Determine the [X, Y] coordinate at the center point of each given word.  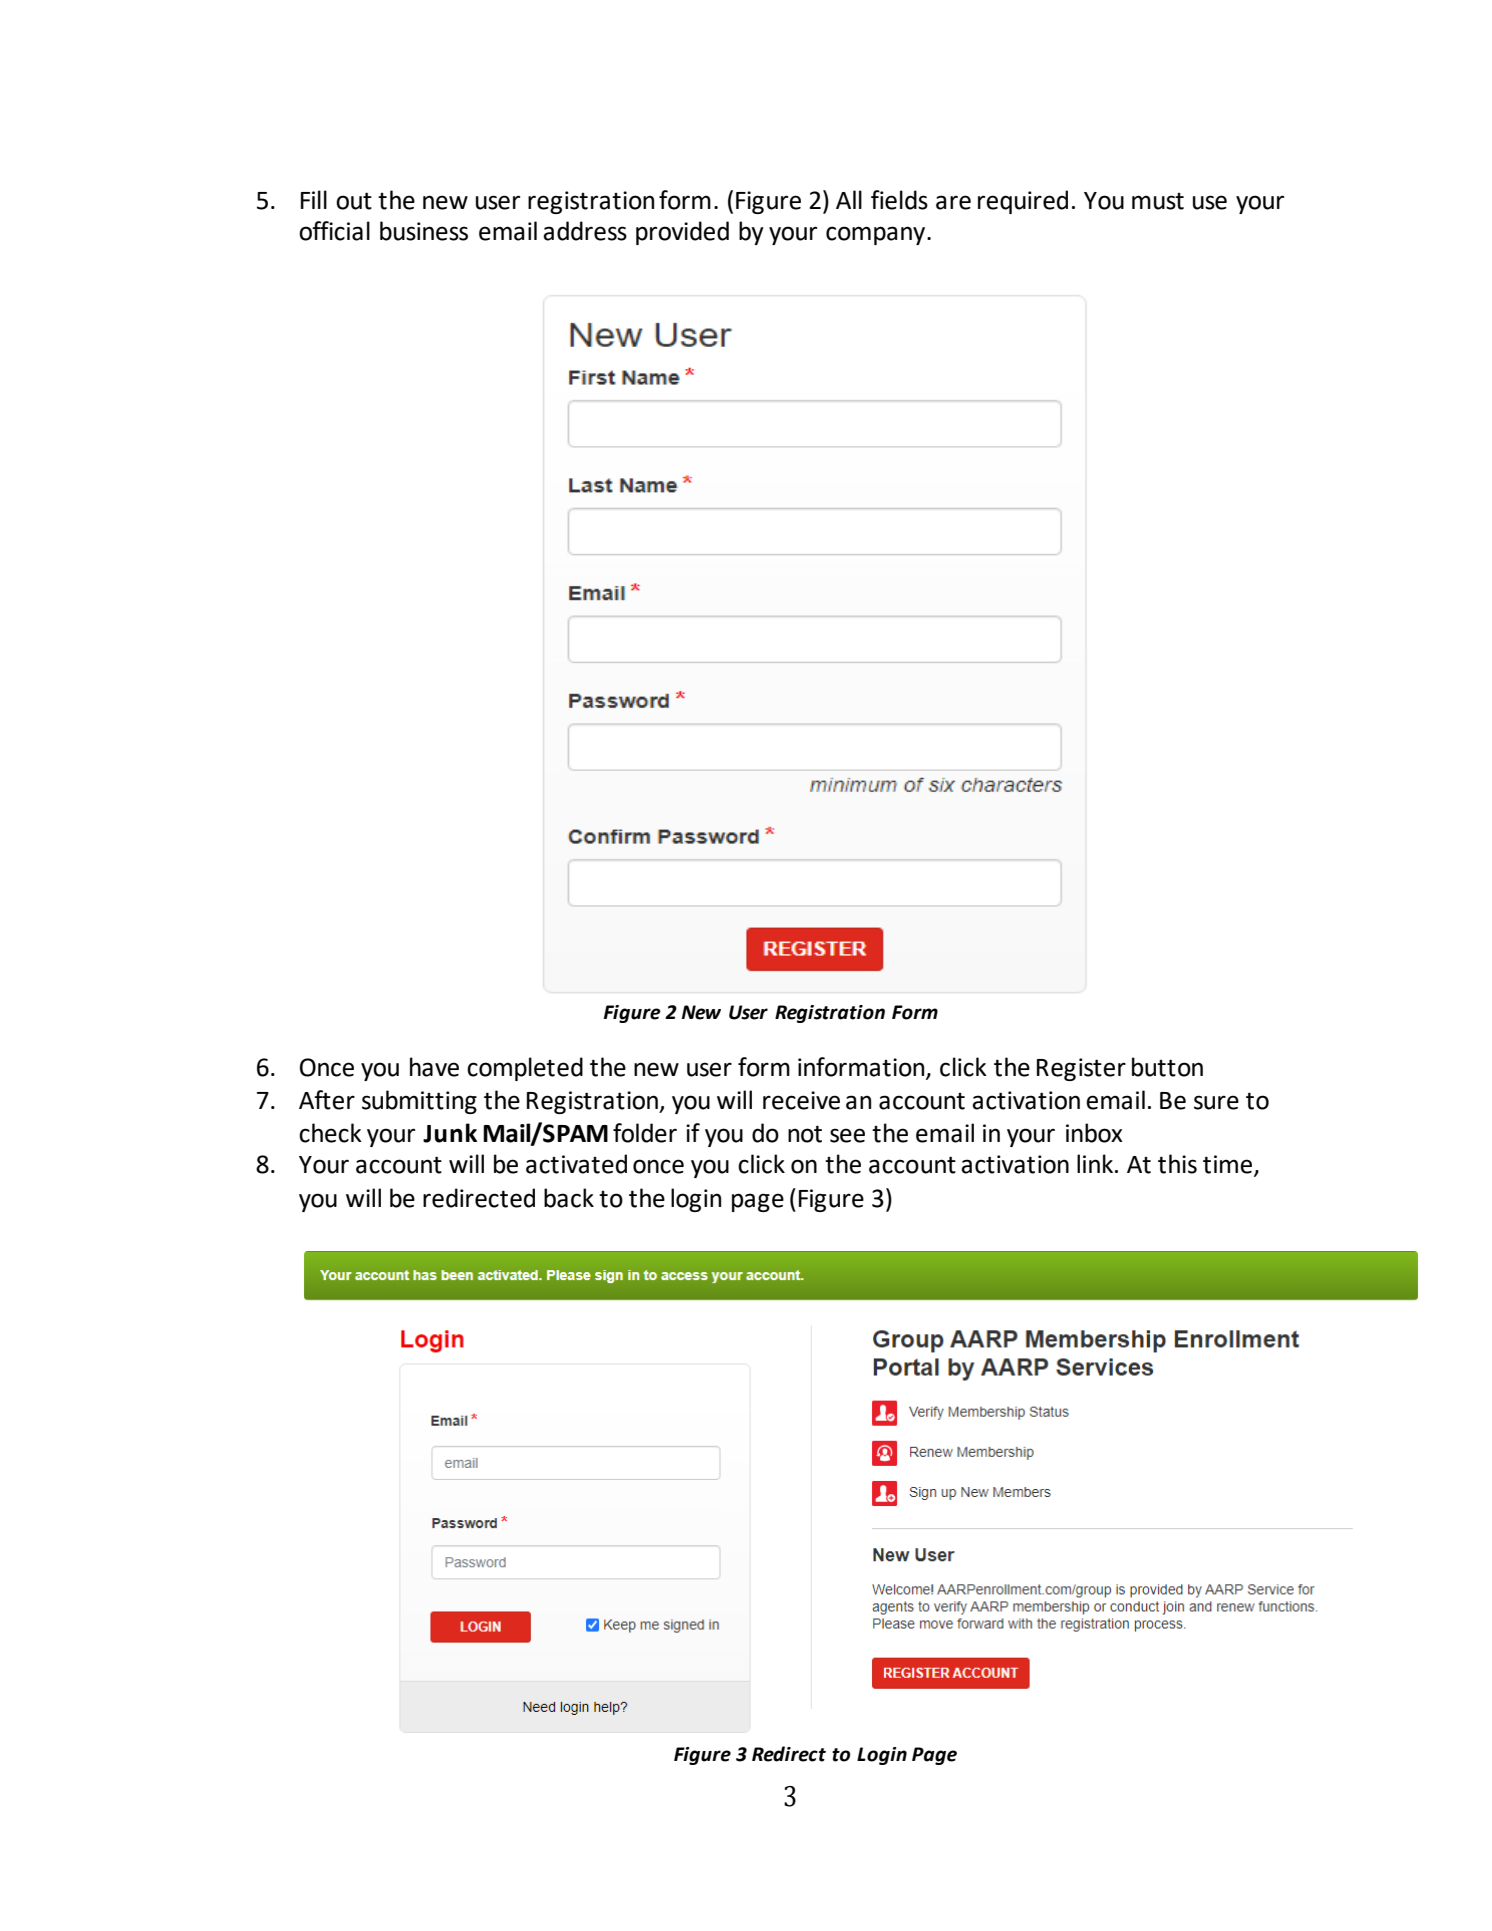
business [424, 231]
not [805, 1134]
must [1158, 201]
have [434, 1067]
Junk [450, 1133]
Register [1081, 1069]
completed [525, 1069]
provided [682, 233]
